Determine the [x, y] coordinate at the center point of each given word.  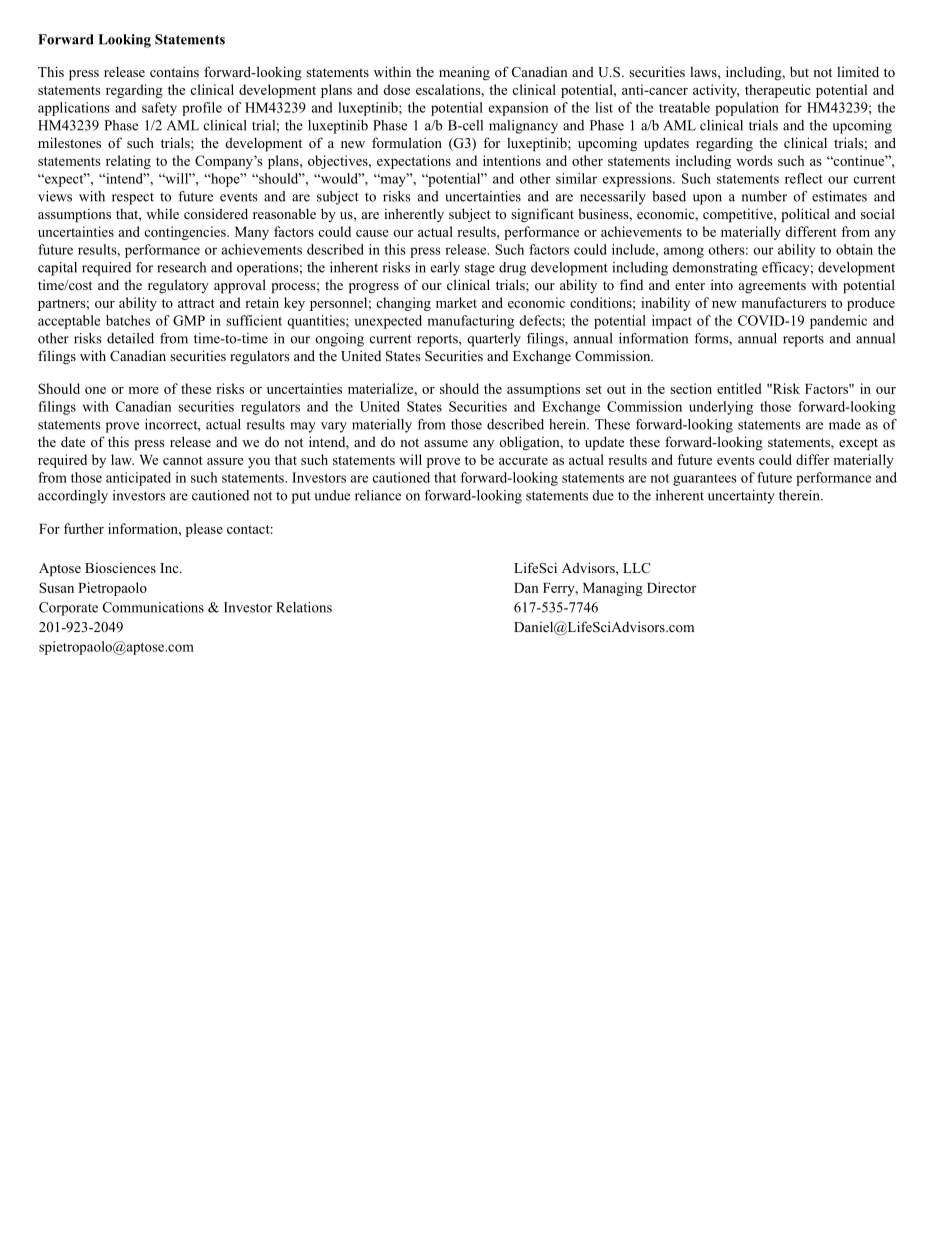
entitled [739, 388]
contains [174, 71]
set [594, 389]
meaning [464, 73]
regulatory [178, 286]
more [143, 390]
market [456, 302]
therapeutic [778, 91]
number [764, 196]
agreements [772, 287]
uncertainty [741, 497]
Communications [153, 607]
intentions [512, 160]
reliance [378, 495]
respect [133, 199]
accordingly [73, 497]
